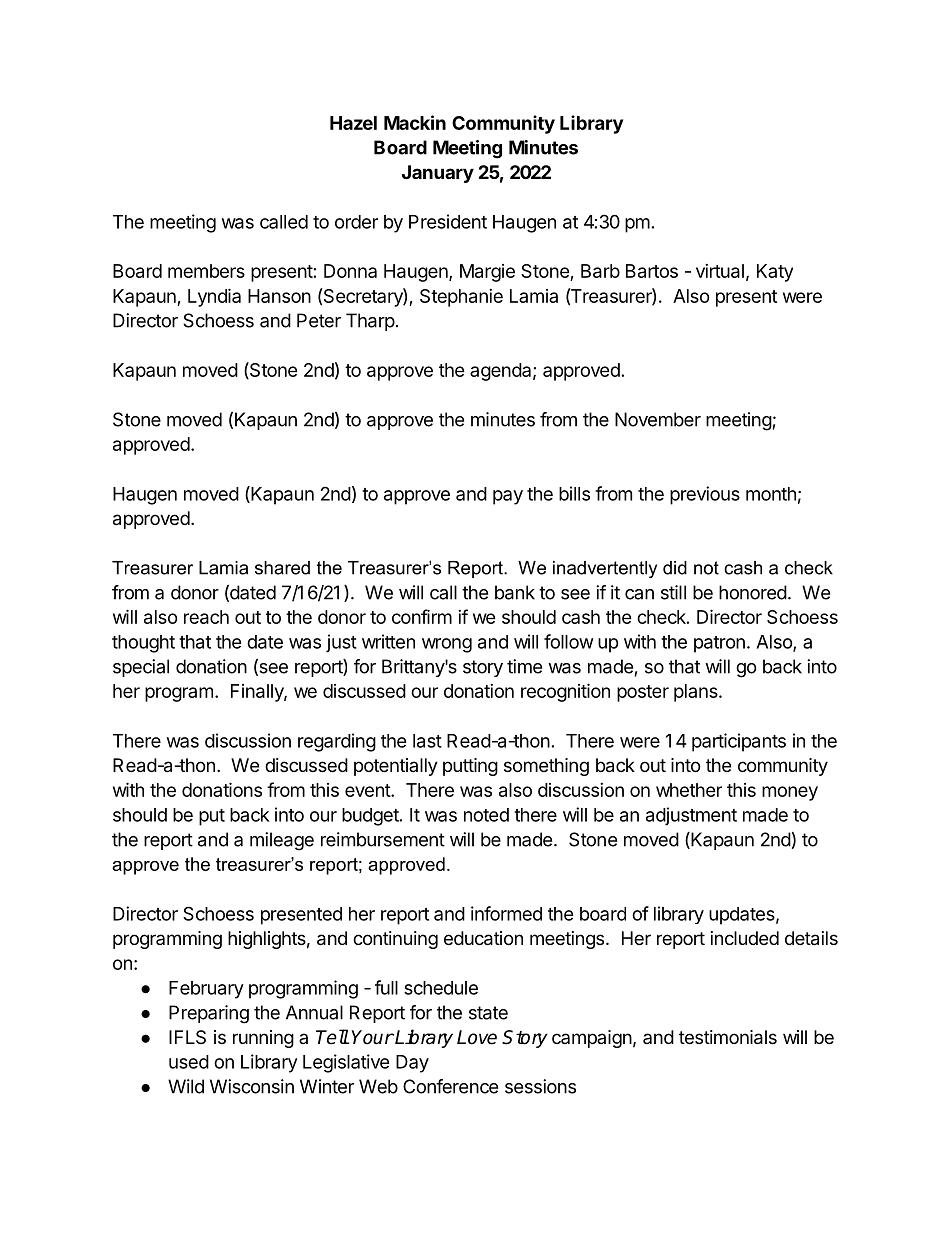 The width and height of the page is (952, 1233). I want to click on virtual, so click(720, 271).
